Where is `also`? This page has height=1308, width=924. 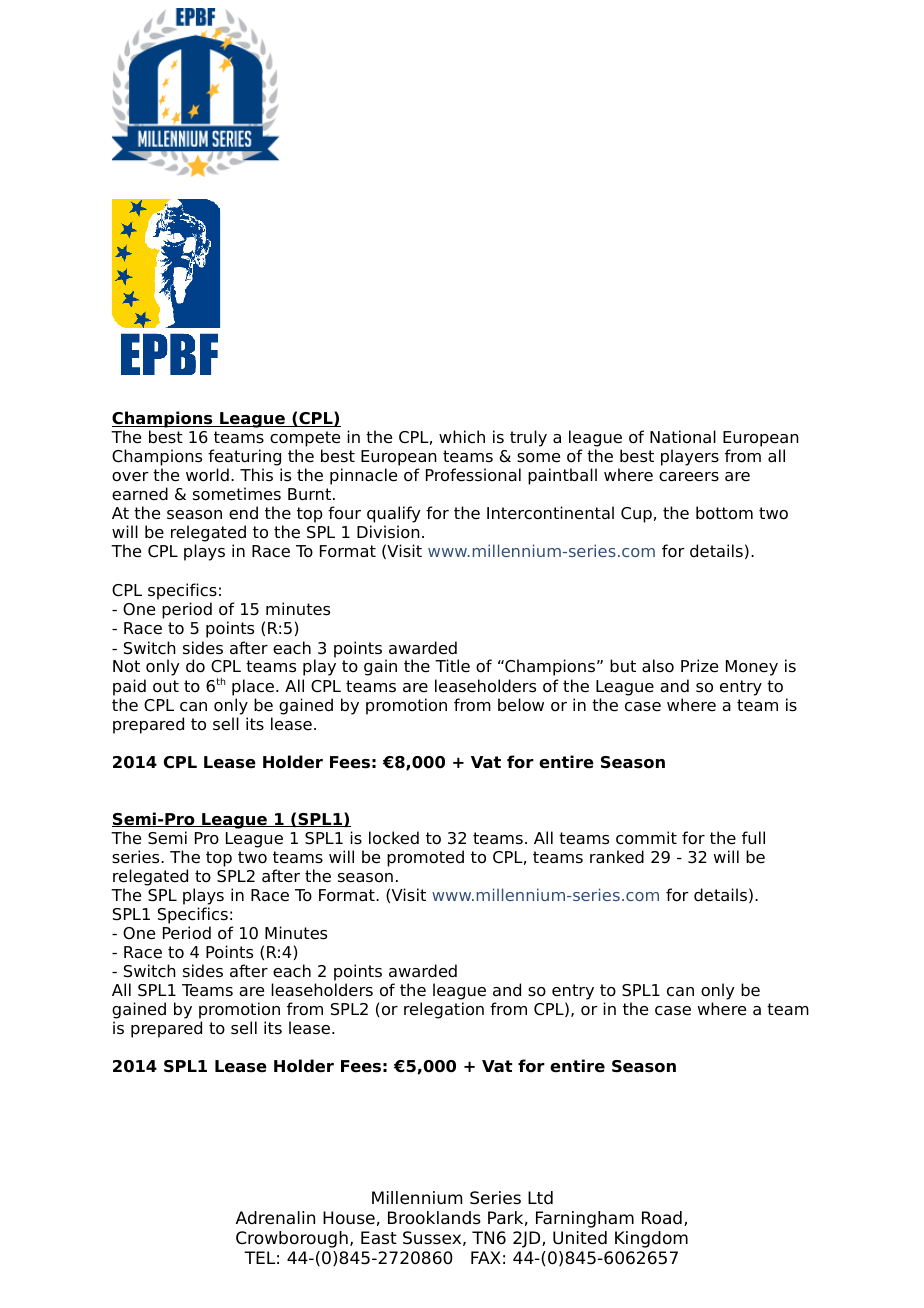
also is located at coordinates (658, 666).
